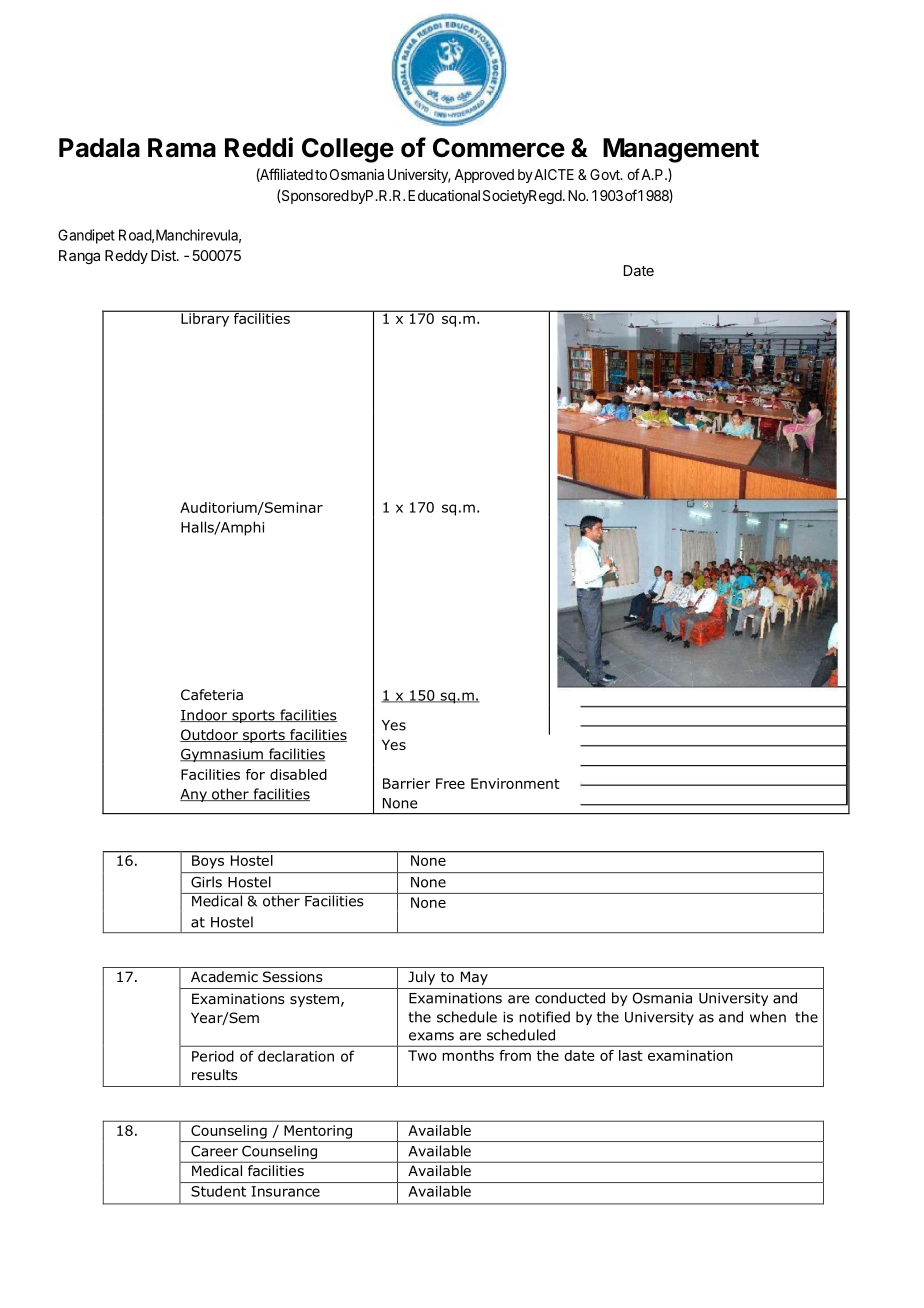 This document has width=924, height=1308. Describe the element at coordinates (484, 176) in the document. I see `Approved` at that location.
